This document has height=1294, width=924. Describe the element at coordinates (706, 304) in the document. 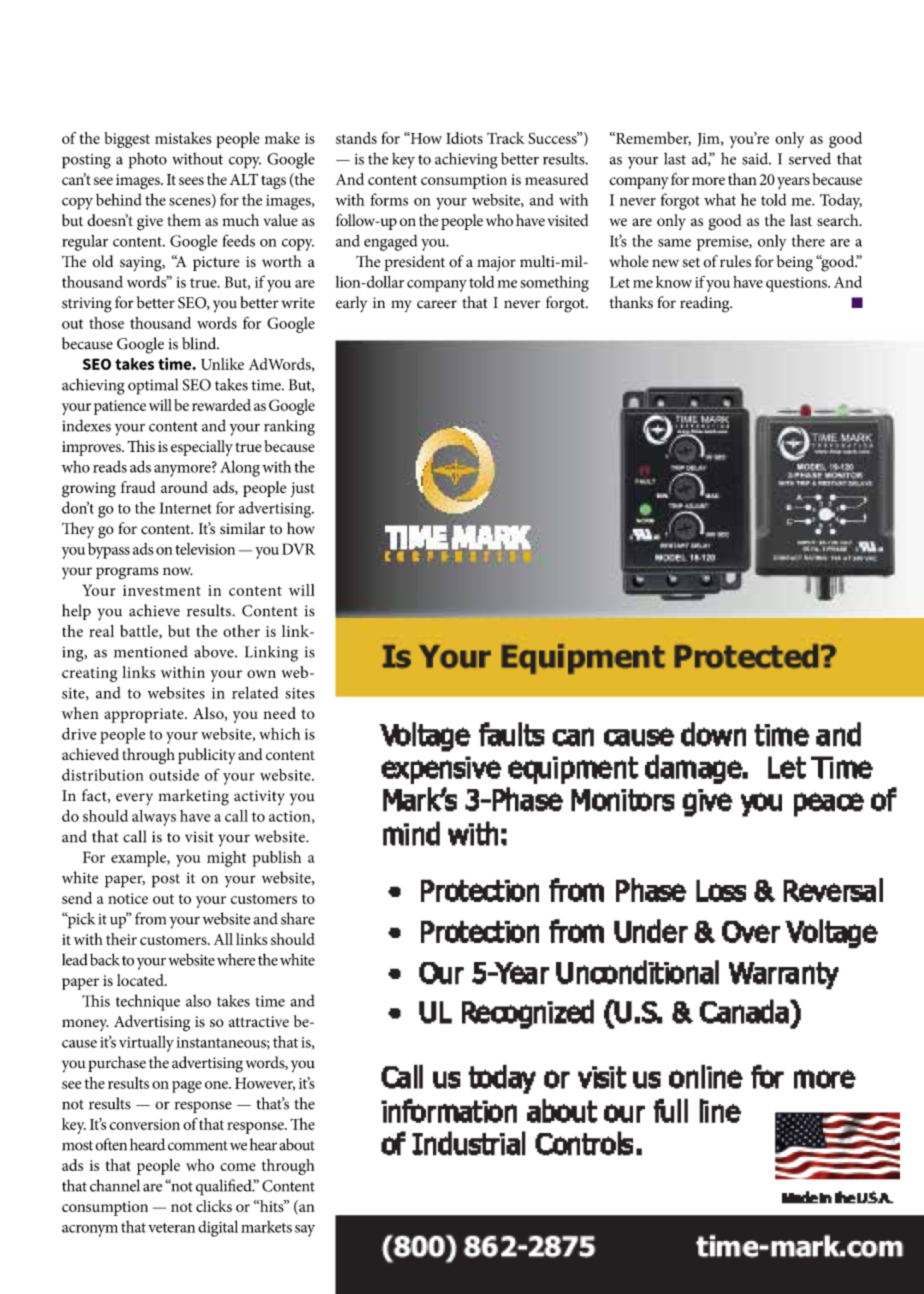

I see `reading` at that location.
